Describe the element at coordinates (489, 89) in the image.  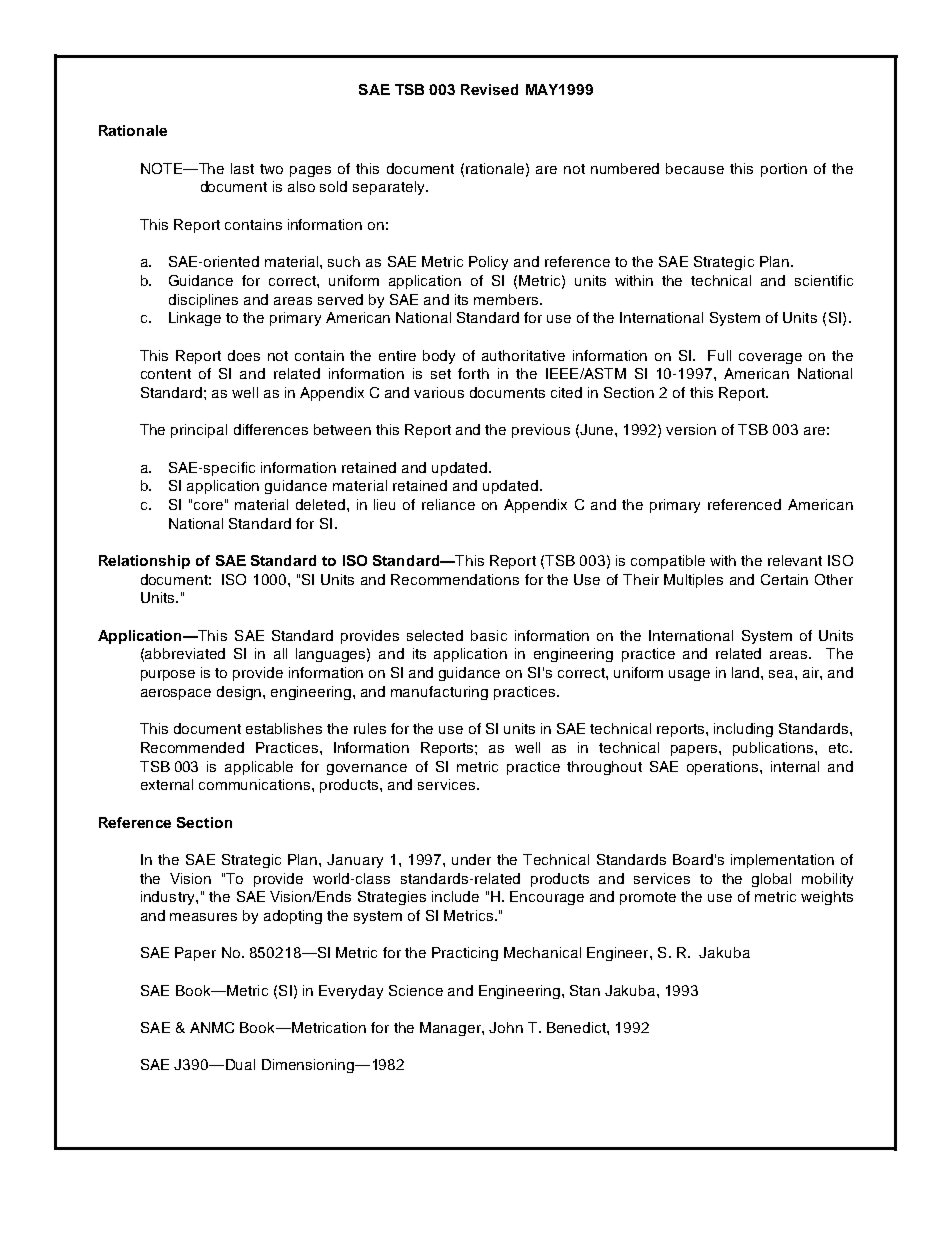
I see `Revised` at that location.
